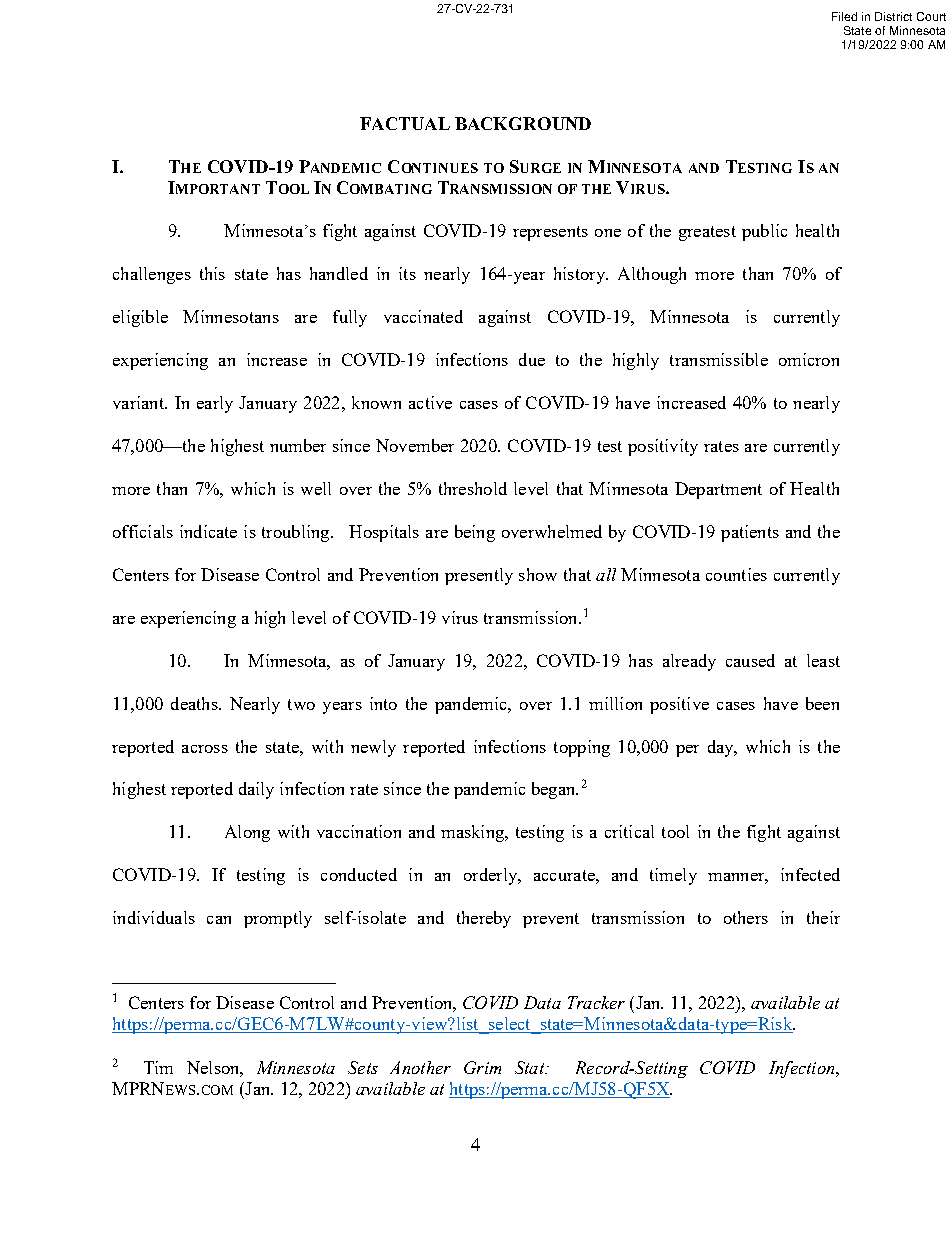  I want to click on Filed, so click(844, 16).
